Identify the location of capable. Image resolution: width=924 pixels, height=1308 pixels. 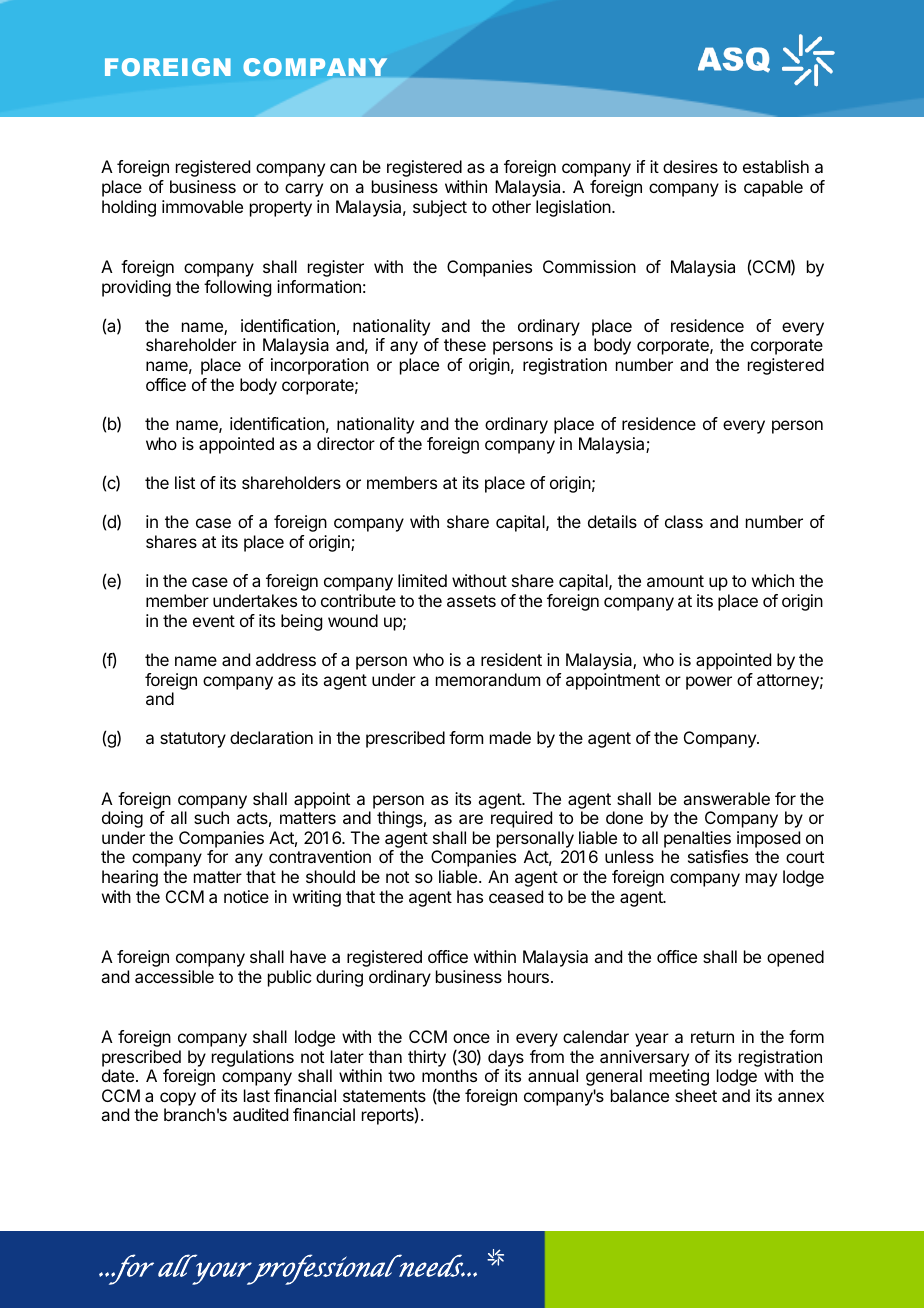
(773, 188).
